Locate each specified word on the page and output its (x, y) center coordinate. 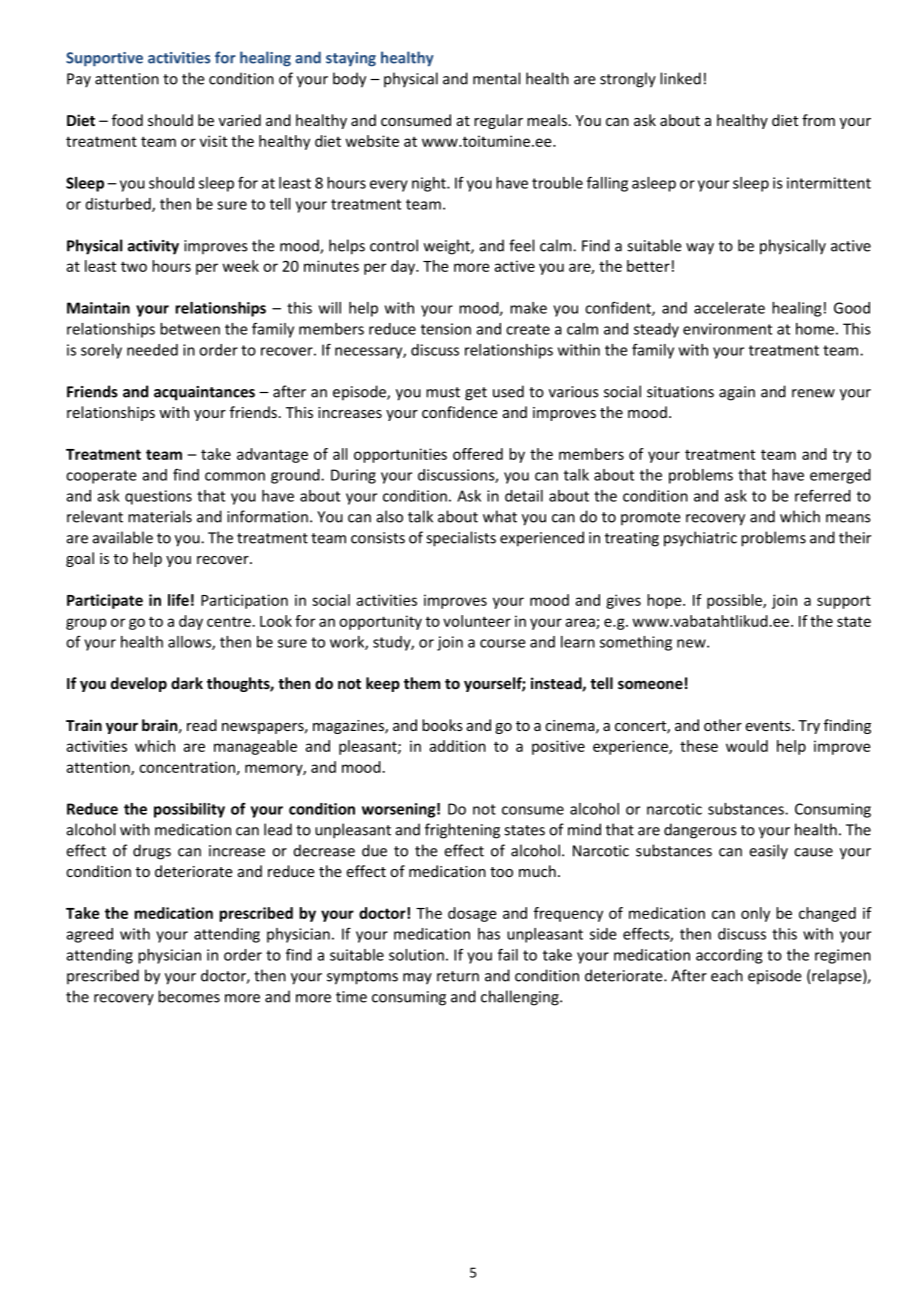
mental (496, 78)
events (769, 726)
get (476, 394)
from (818, 120)
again (737, 393)
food (127, 120)
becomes (189, 996)
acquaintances (204, 393)
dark (187, 683)
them (422, 683)
